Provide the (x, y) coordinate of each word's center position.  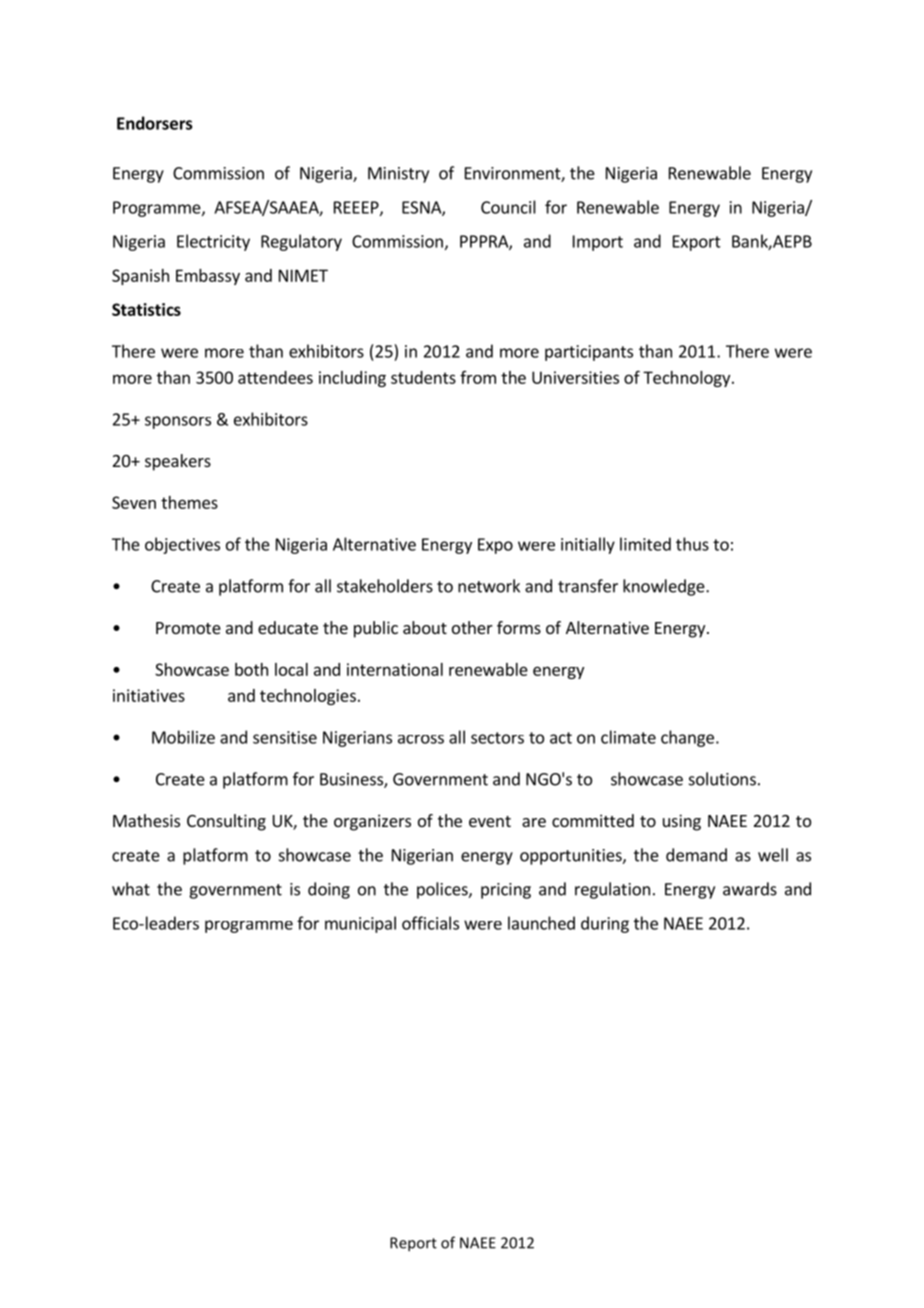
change (687, 738)
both (251, 669)
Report (413, 1244)
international (395, 669)
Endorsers (154, 123)
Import (598, 243)
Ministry (398, 175)
